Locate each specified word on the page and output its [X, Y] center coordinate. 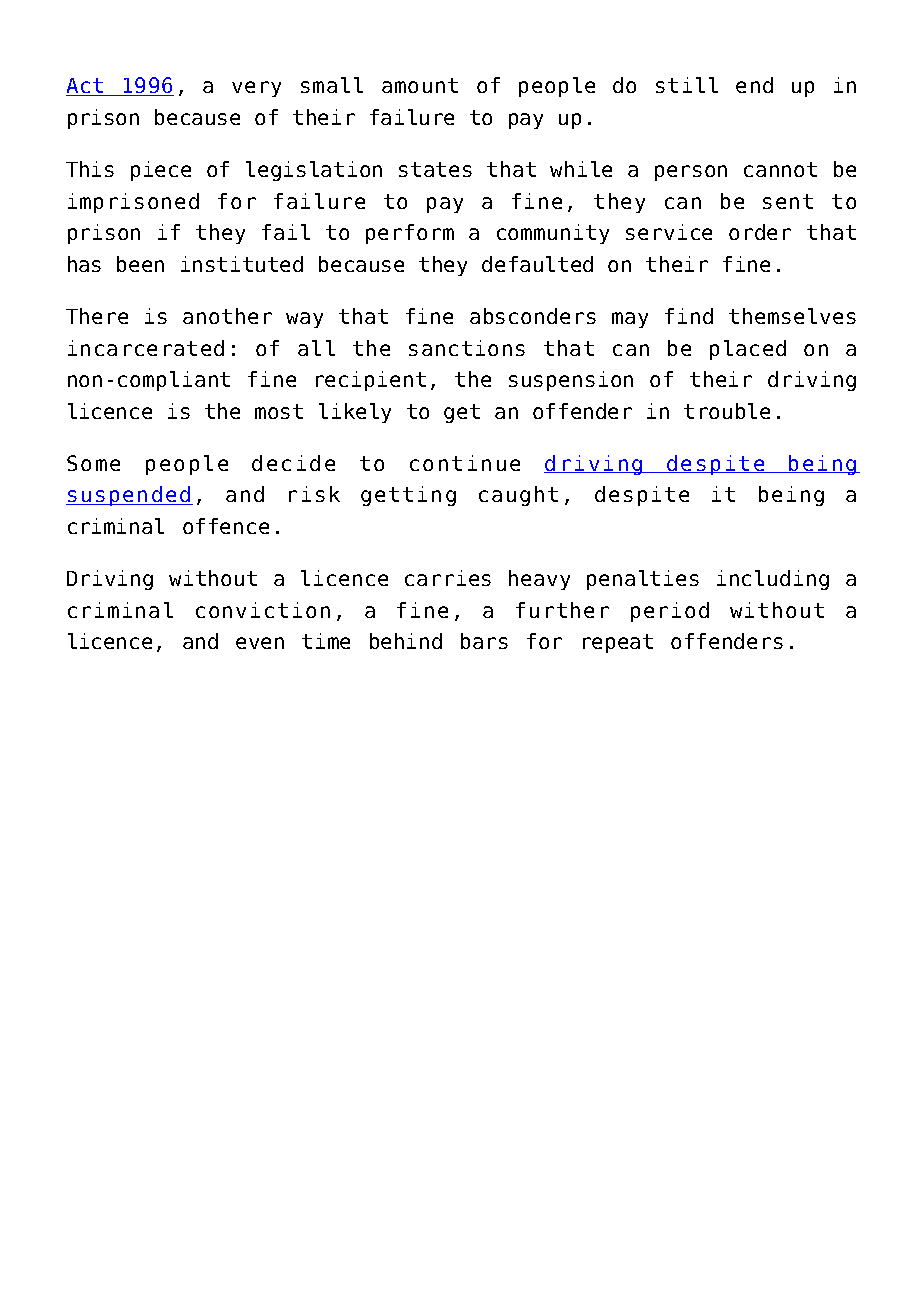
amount [420, 85]
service [669, 232]
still [687, 85]
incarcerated [146, 348]
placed [748, 350]
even [260, 643]
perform [410, 234]
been [140, 264]
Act [86, 87]
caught [518, 496]
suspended [129, 496]
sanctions [467, 348]
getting [408, 496]
